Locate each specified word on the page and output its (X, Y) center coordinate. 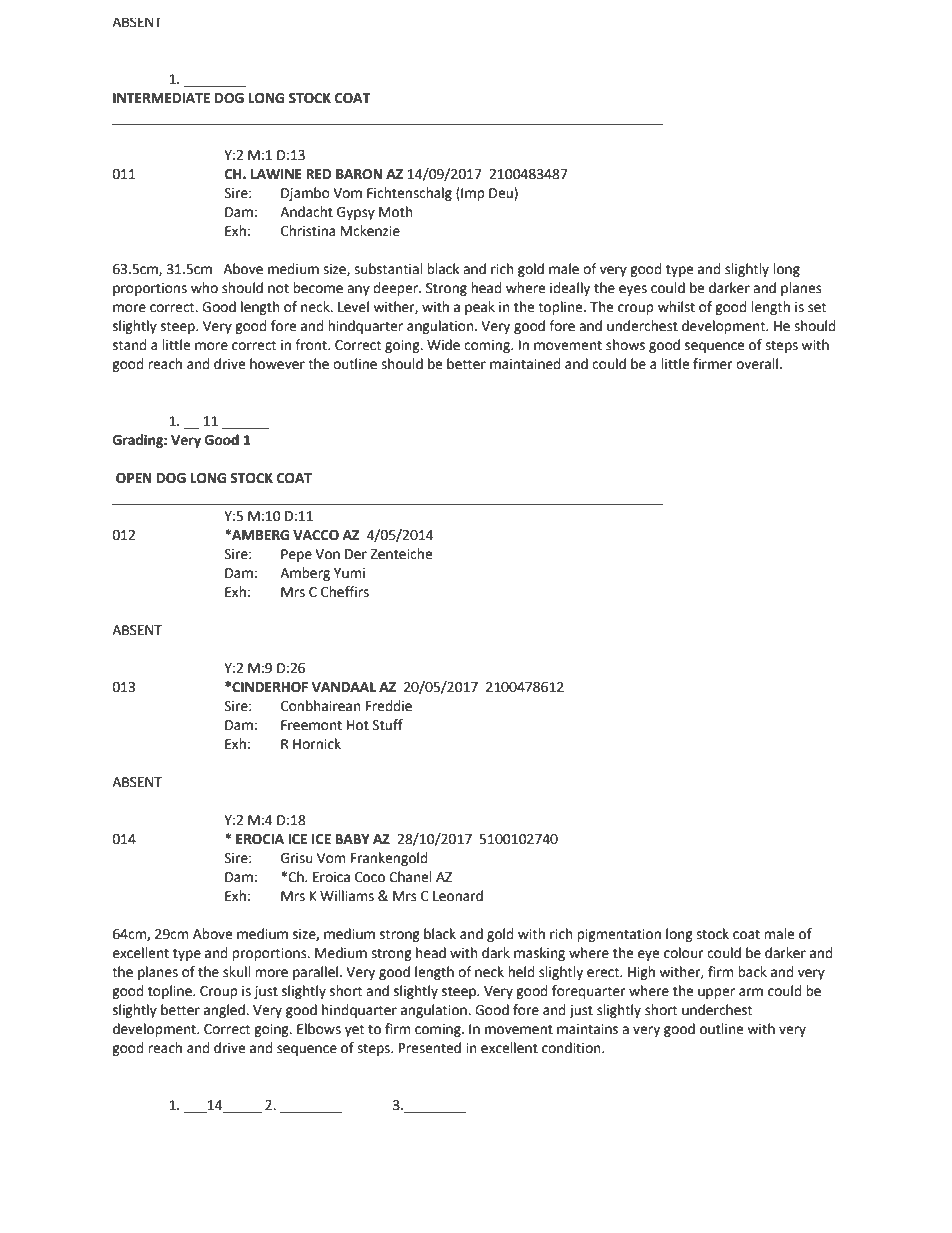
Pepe (296, 555)
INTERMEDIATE (161, 98)
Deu (502, 194)
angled (225, 1011)
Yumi (349, 573)
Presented (430, 1048)
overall (757, 364)
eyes (633, 290)
